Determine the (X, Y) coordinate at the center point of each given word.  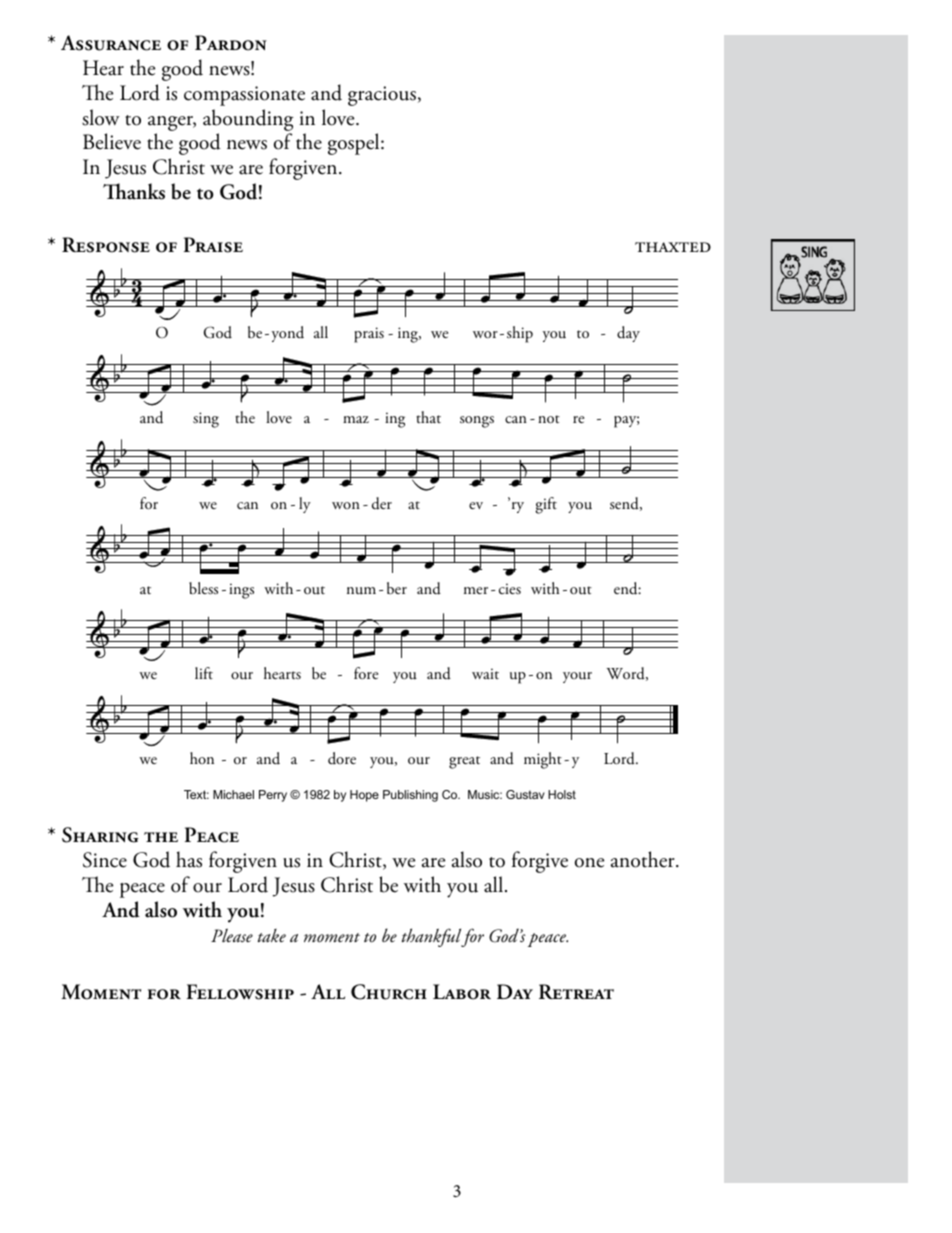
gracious (382, 96)
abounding (248, 120)
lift (204, 673)
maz (356, 419)
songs (477, 422)
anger (172, 123)
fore (366, 673)
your (577, 677)
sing (206, 420)
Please (232, 935)
